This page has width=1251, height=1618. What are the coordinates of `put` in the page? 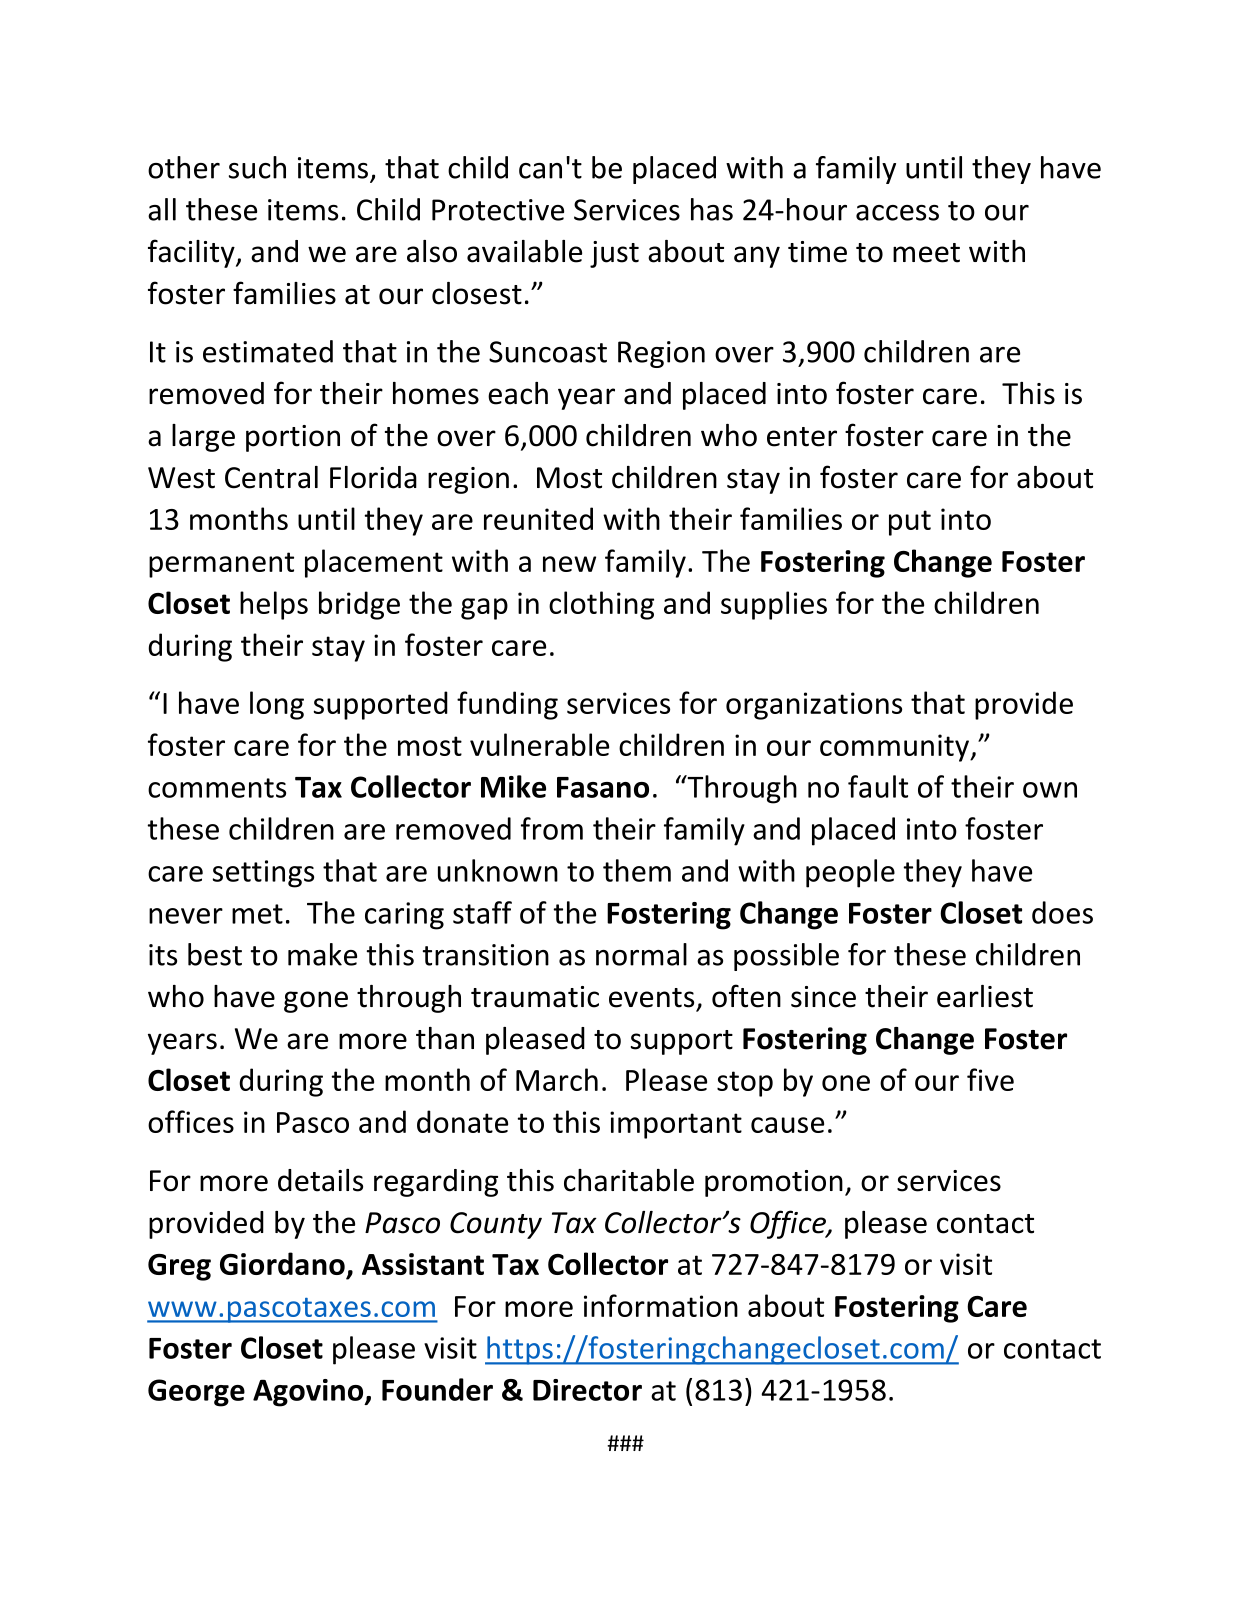 It's located at (910, 523).
